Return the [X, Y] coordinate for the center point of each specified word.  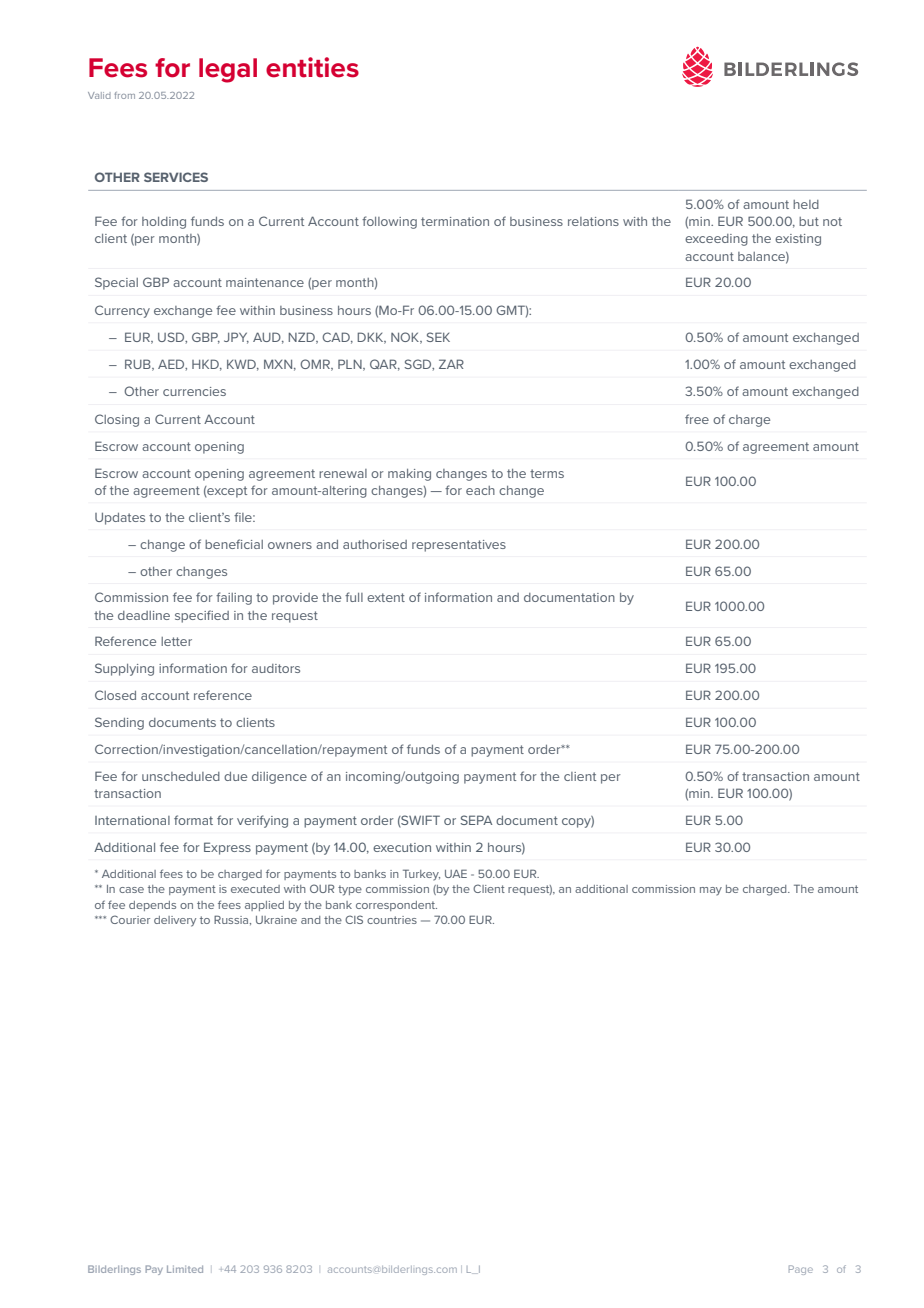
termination [455, 221]
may [711, 891]
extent [386, 597]
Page [801, 1270]
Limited [185, 1269]
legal [228, 70]
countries [392, 920]
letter [176, 641]
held [806, 204]
